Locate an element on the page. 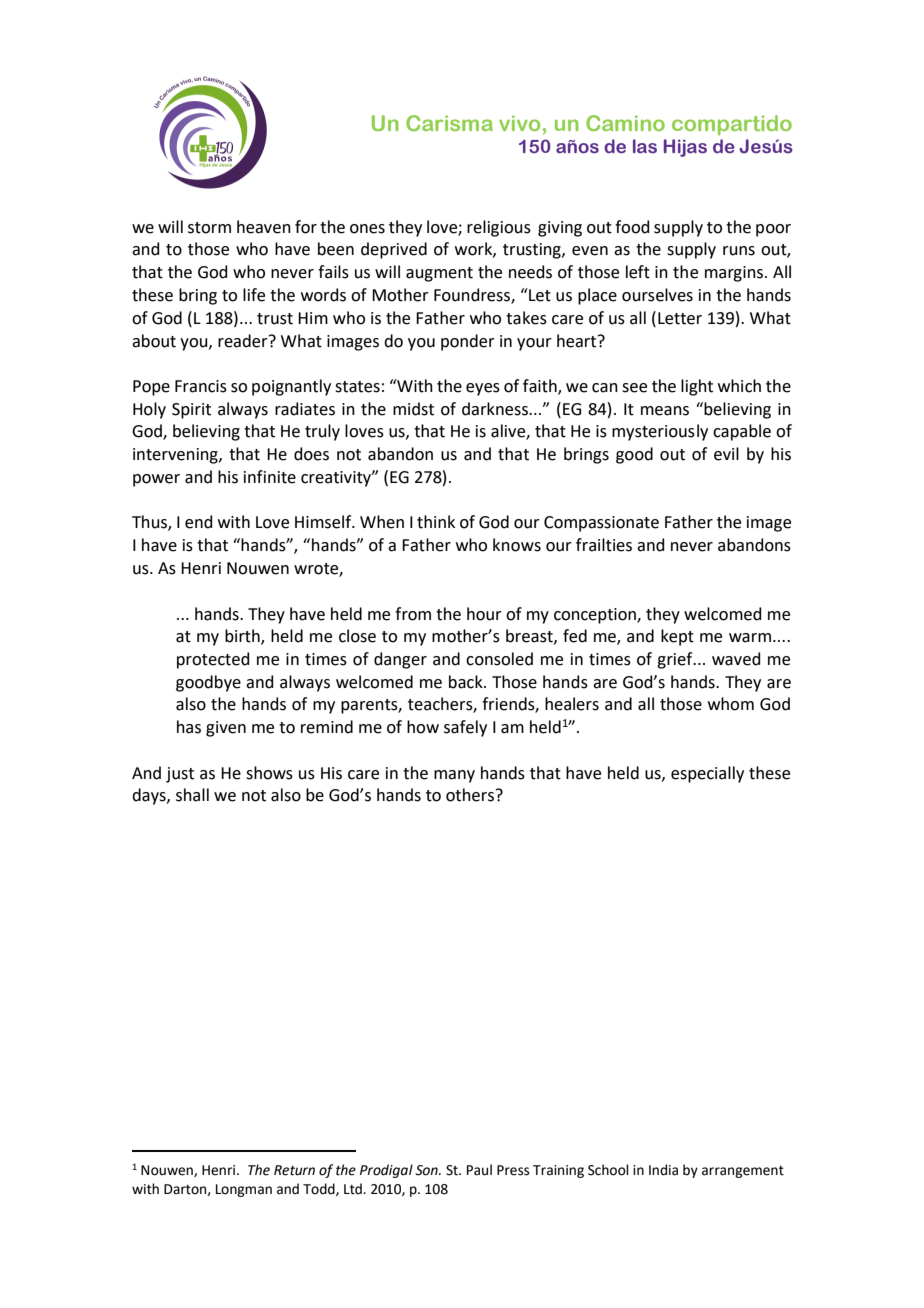  back is located at coordinates (467, 682).
